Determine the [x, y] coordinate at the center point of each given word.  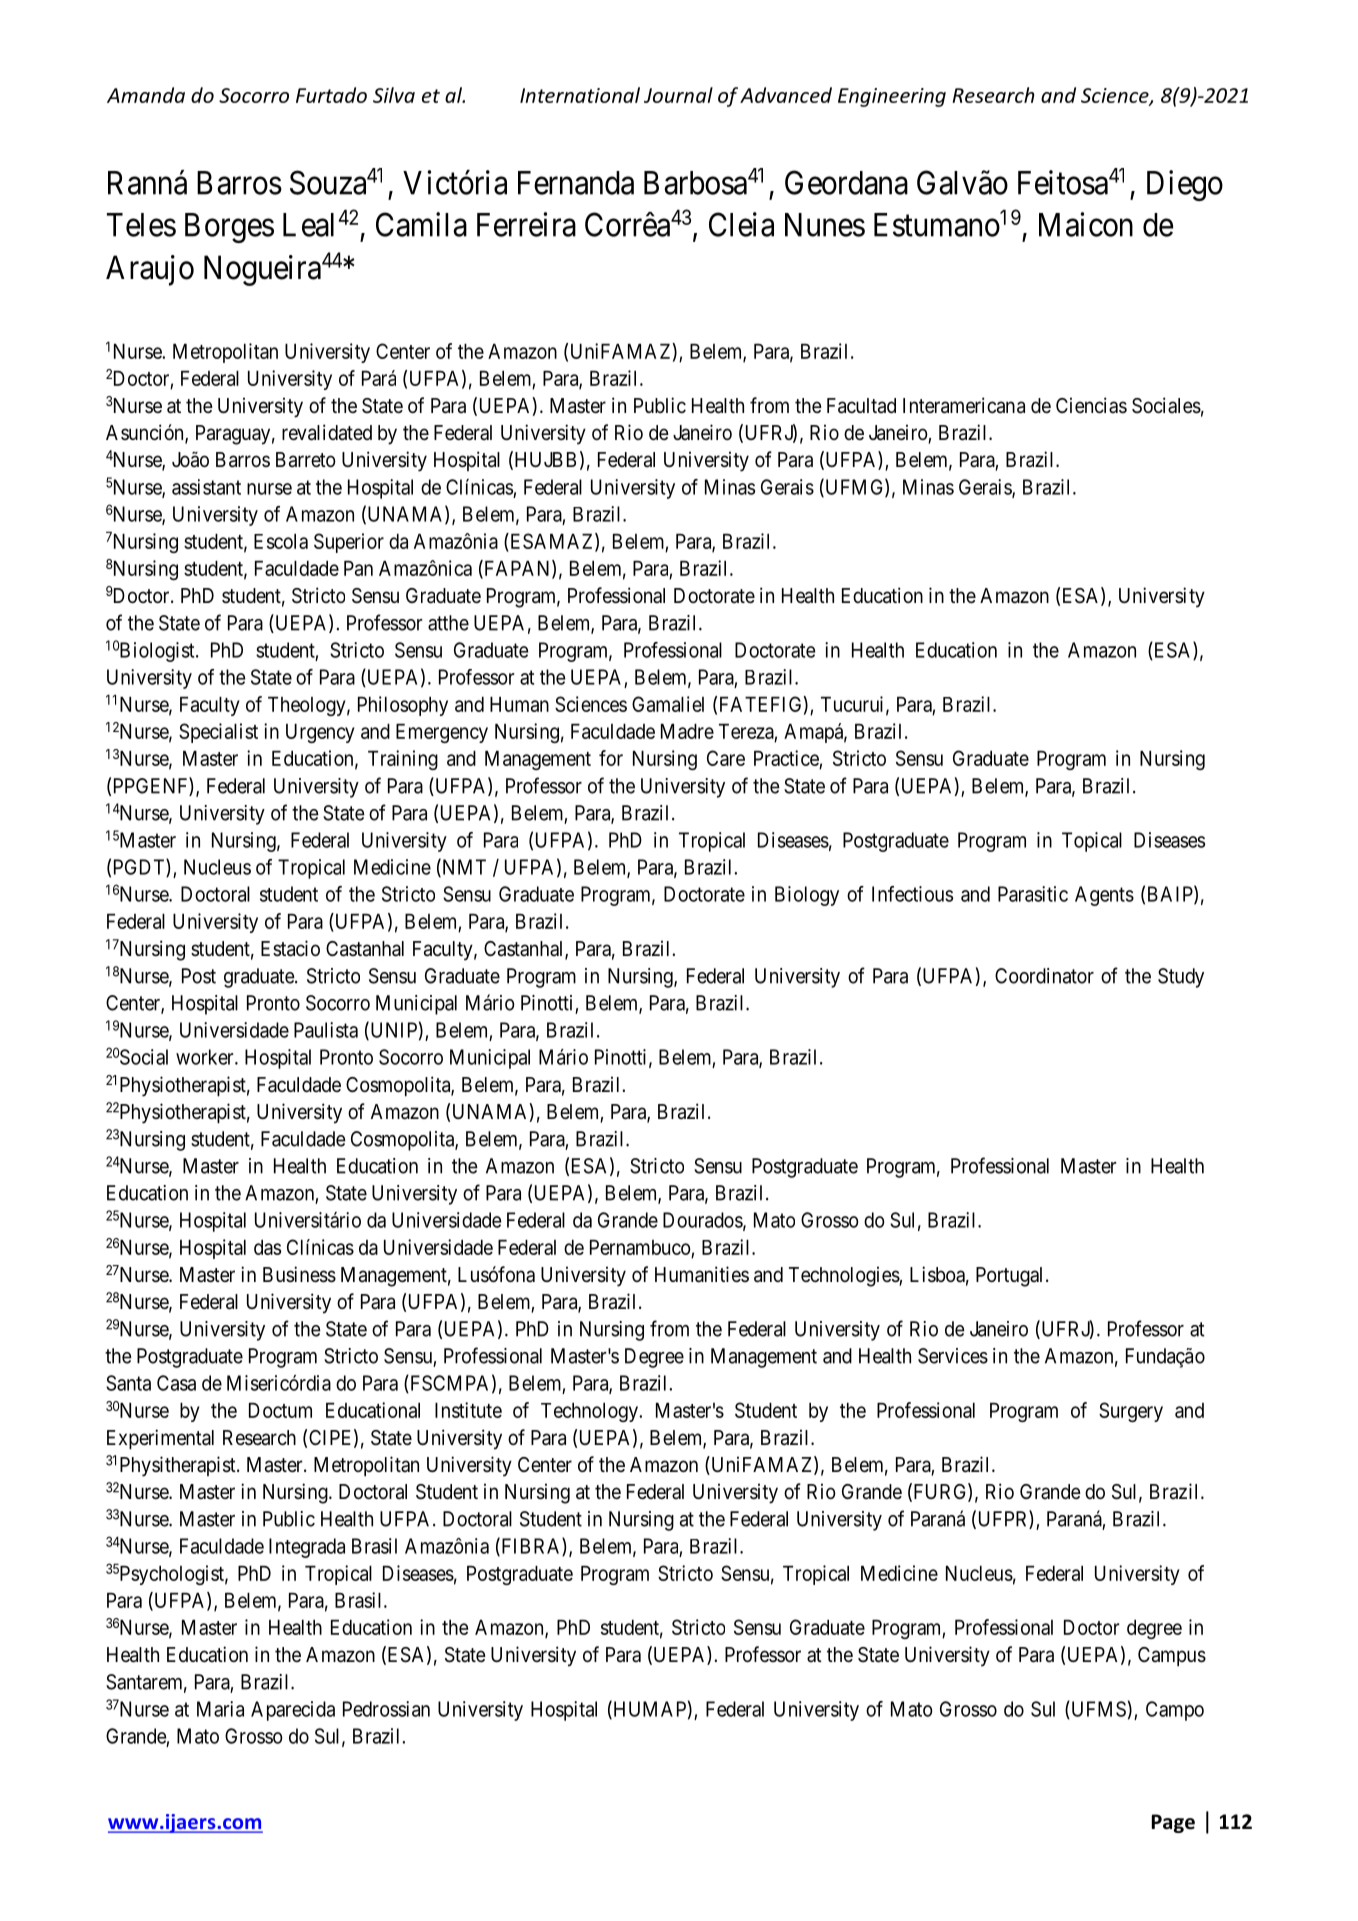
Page [1173, 1823]
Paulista [326, 1030]
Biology [807, 896]
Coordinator [1044, 976]
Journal [678, 95]
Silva [394, 95]
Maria [220, 1709]
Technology [590, 1412]
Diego [1185, 185]
